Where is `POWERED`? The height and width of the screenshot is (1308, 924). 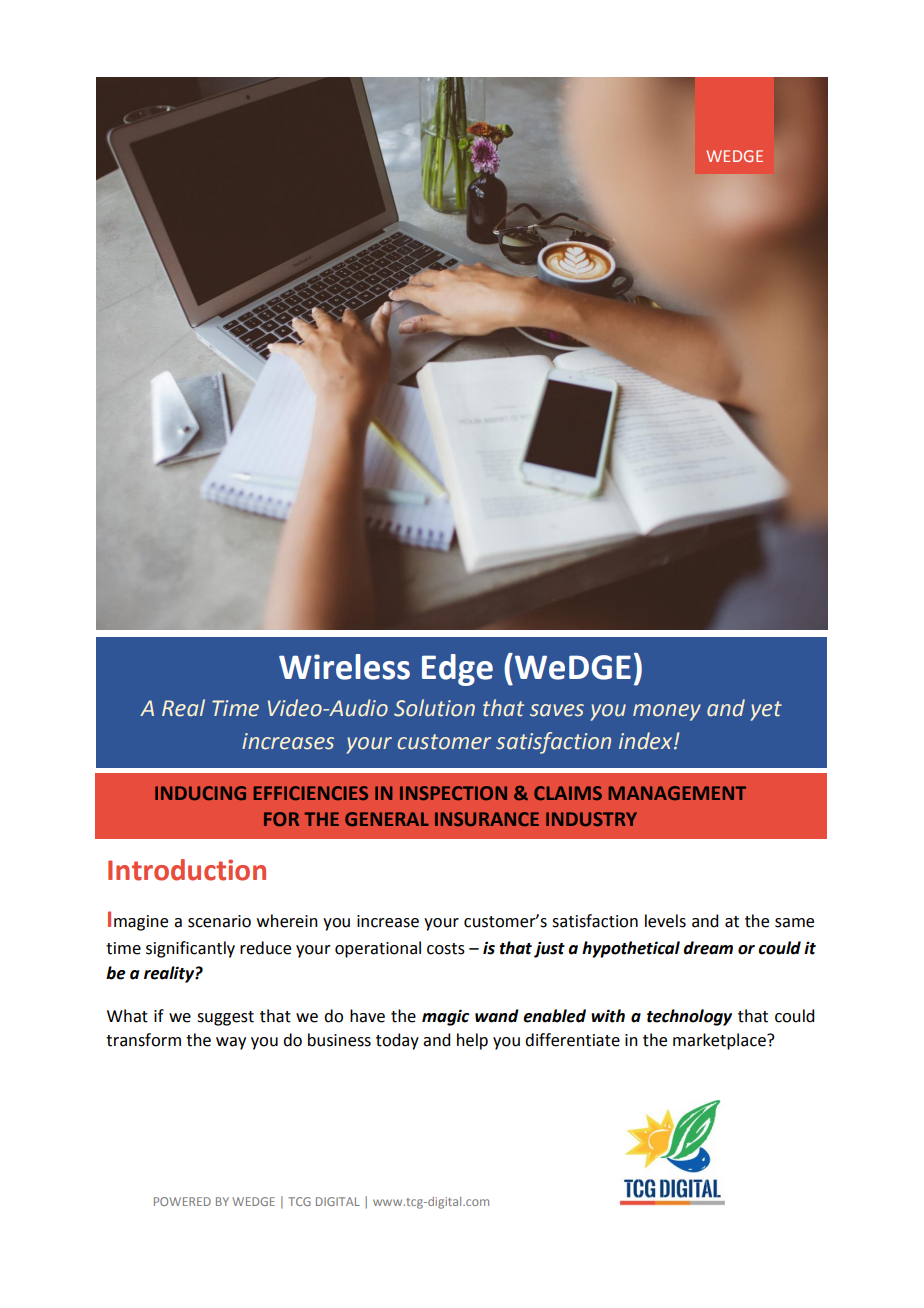 POWERED is located at coordinates (182, 1201).
